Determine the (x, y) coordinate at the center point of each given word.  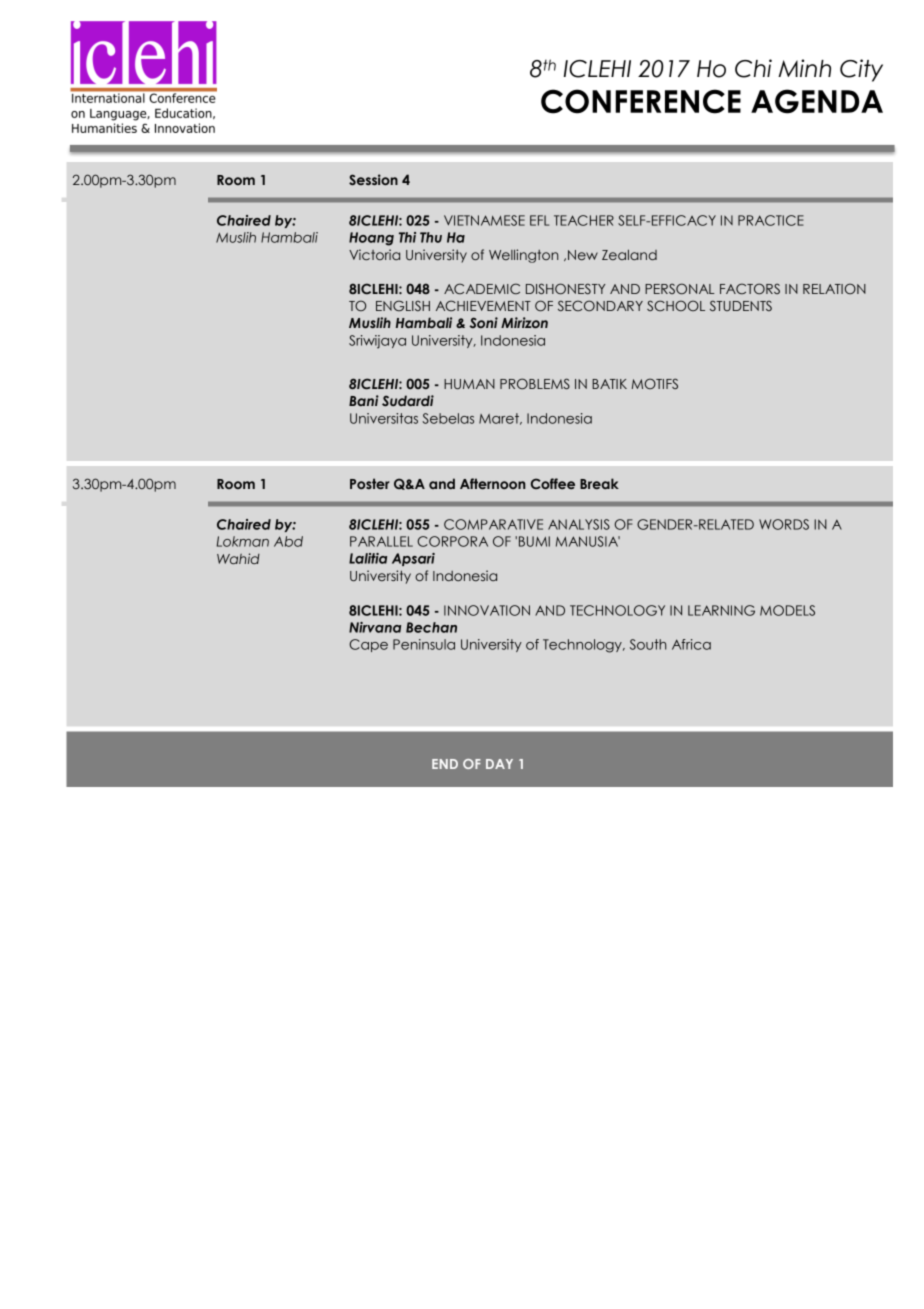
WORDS (784, 524)
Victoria (374, 254)
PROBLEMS (535, 383)
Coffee (553, 483)
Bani (364, 400)
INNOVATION (487, 610)
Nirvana (375, 627)
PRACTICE (771, 220)
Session (373, 179)
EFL (539, 220)
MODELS (787, 610)
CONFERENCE (641, 101)
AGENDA (817, 101)
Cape (368, 645)
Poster (370, 483)
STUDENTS (741, 305)
